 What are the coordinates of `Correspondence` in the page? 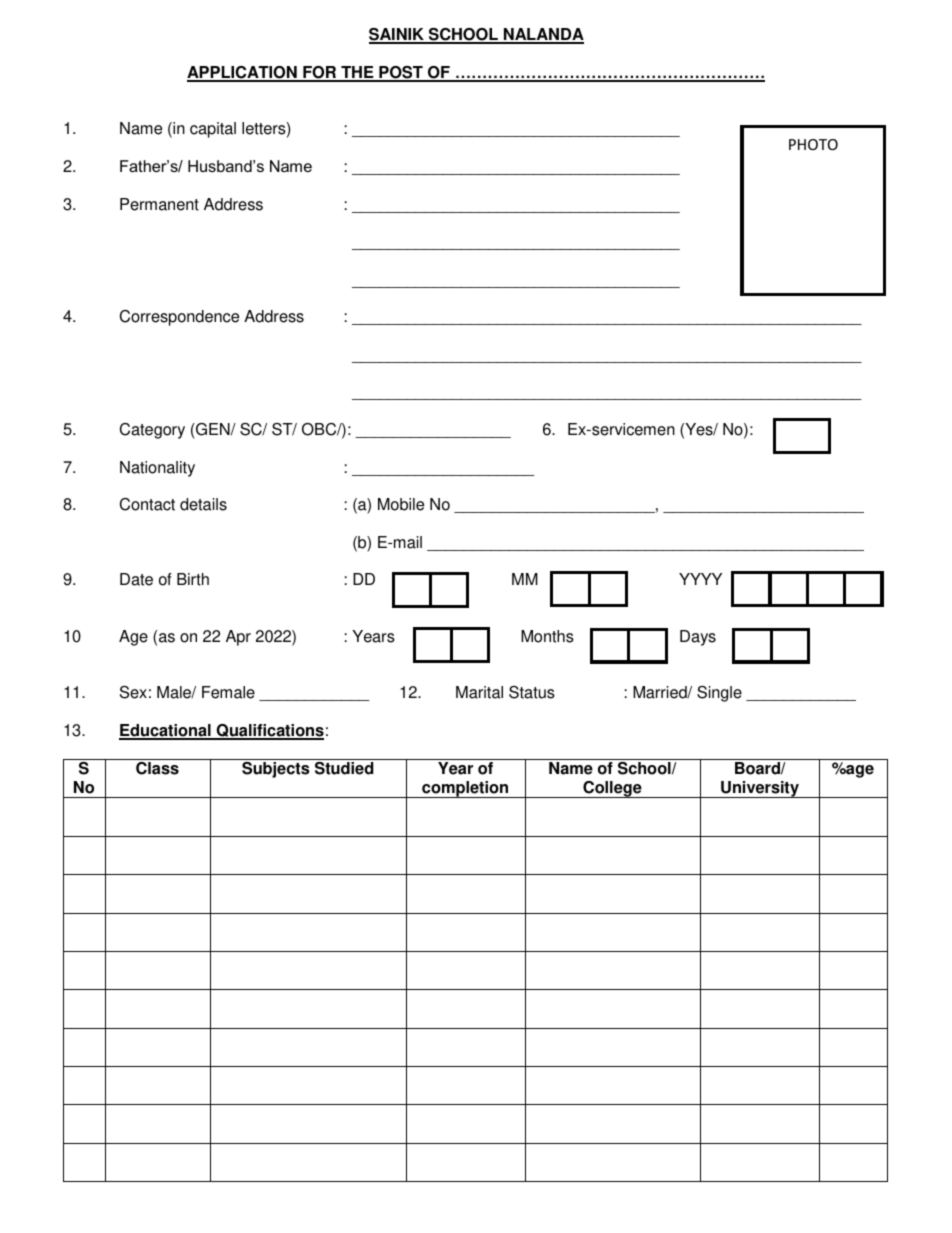 It's located at (179, 318).
